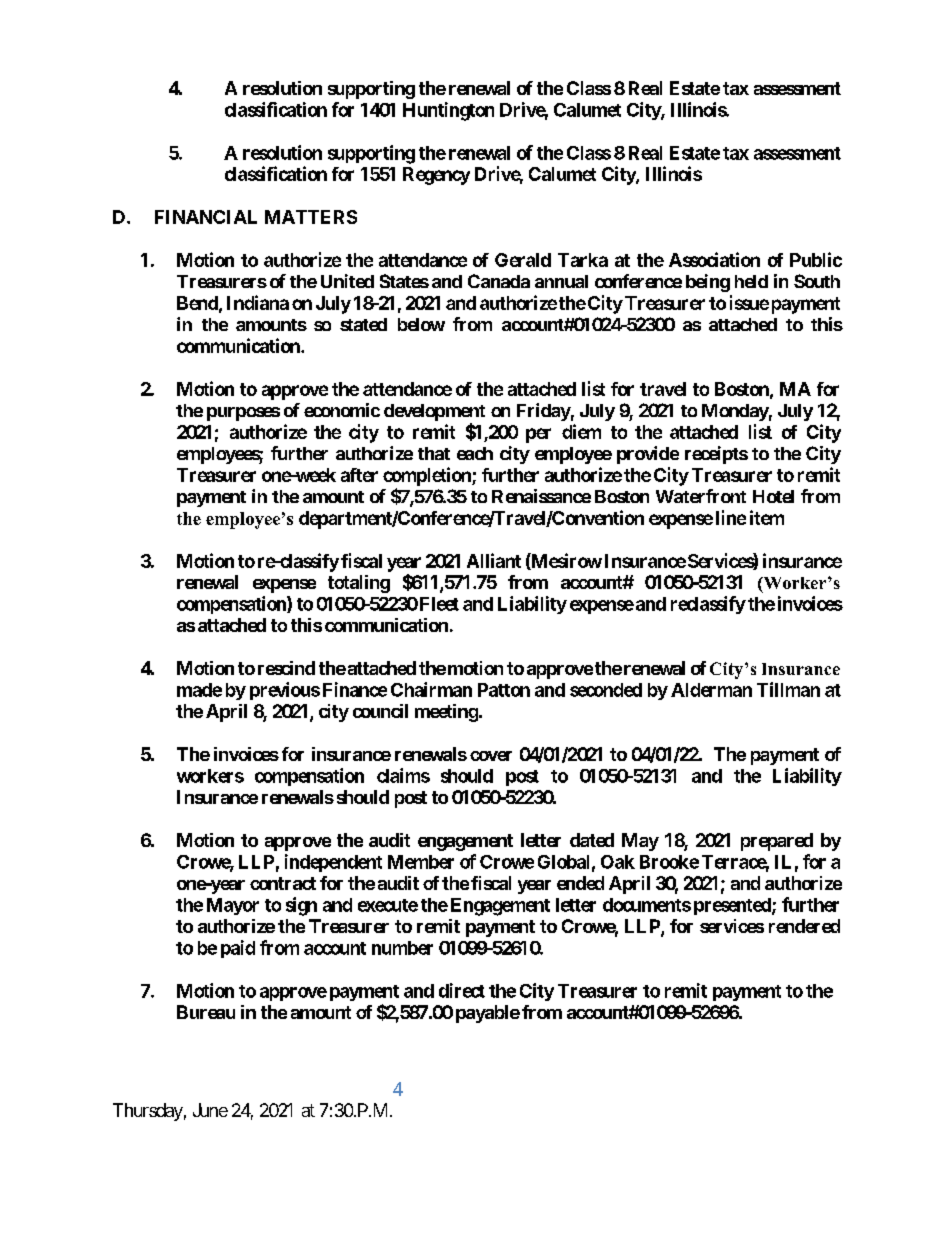 The image size is (952, 1233). I want to click on Alliant, so click(494, 560).
